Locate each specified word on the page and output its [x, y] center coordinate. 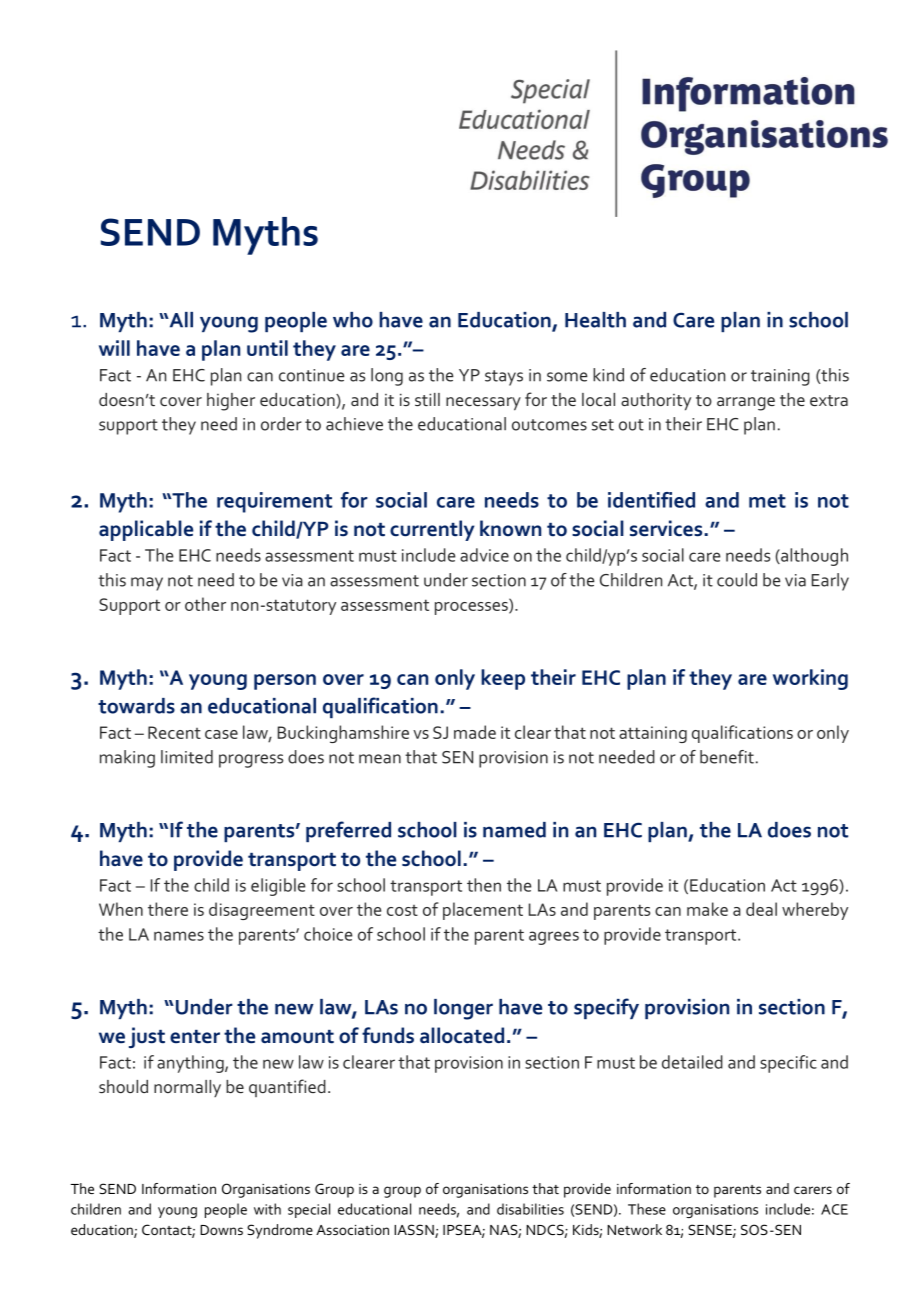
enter [195, 1037]
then [484, 885]
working [810, 679]
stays [504, 378]
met [767, 501]
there [168, 909]
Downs [221, 1230]
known [510, 528]
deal [761, 909]
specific [788, 1064]
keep [503, 679]
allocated [462, 1035]
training [780, 377]
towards [136, 706]
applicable [146, 530]
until [267, 348]
